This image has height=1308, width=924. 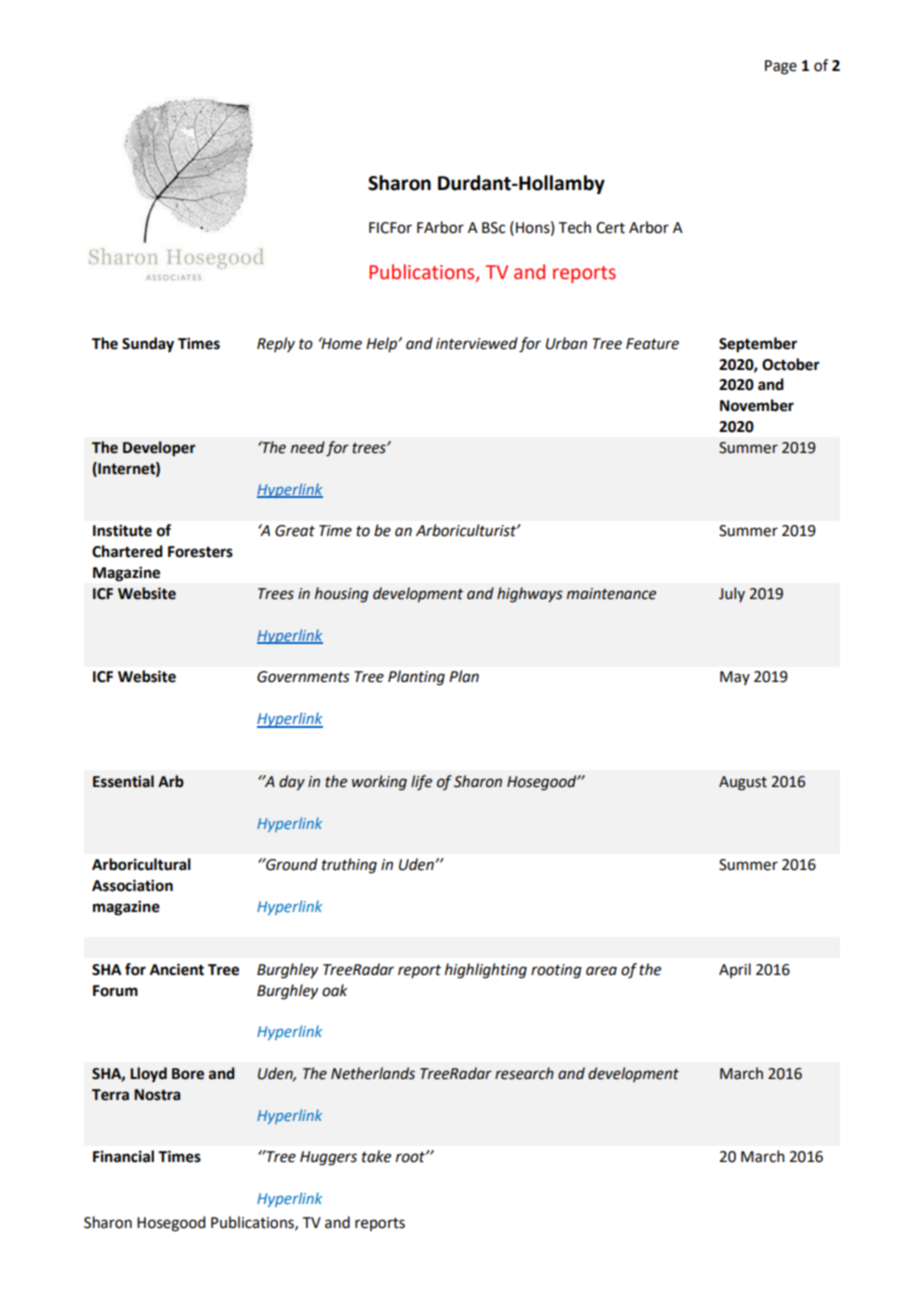 I want to click on July, so click(x=732, y=594).
